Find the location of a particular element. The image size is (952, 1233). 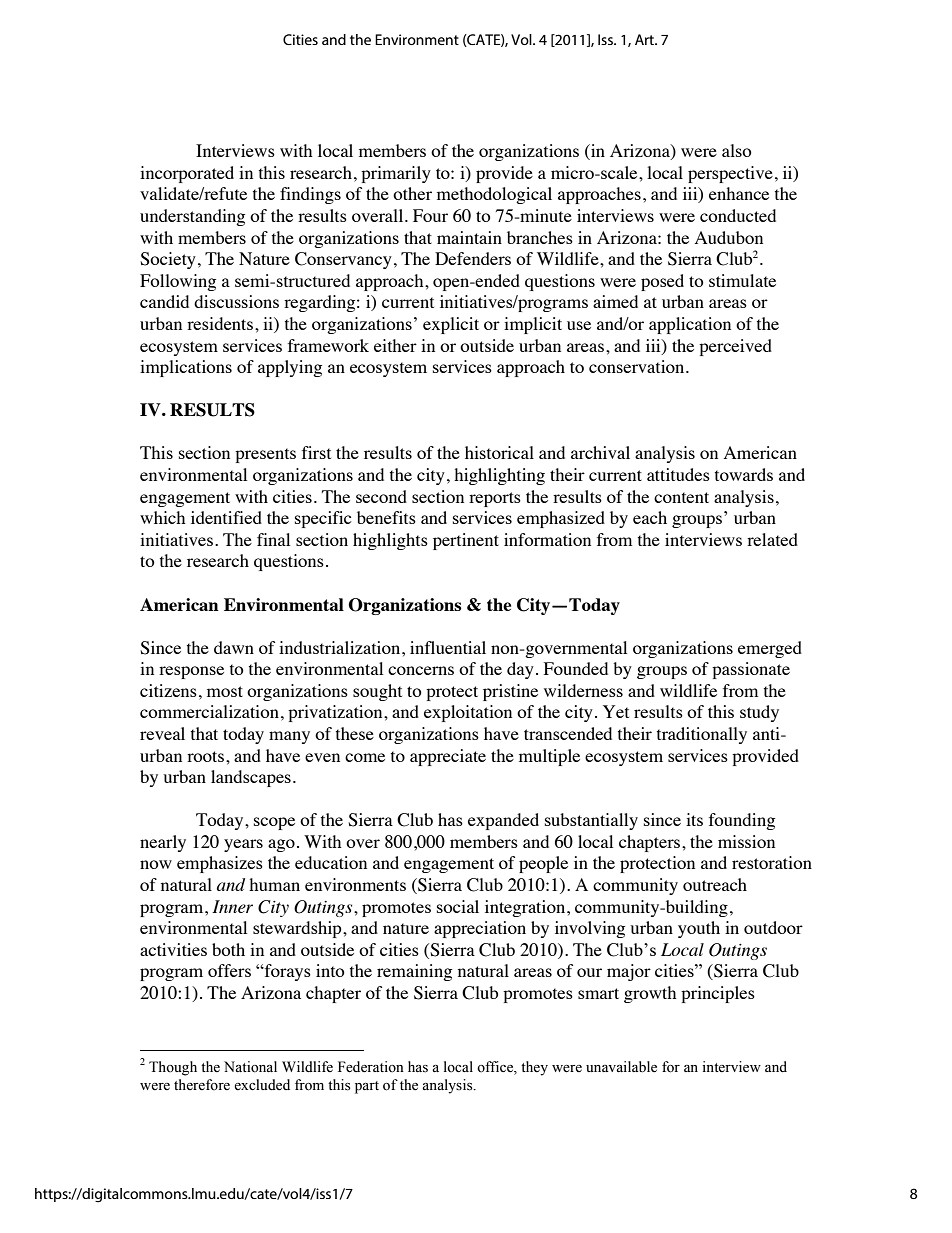

youth is located at coordinates (699, 929).
